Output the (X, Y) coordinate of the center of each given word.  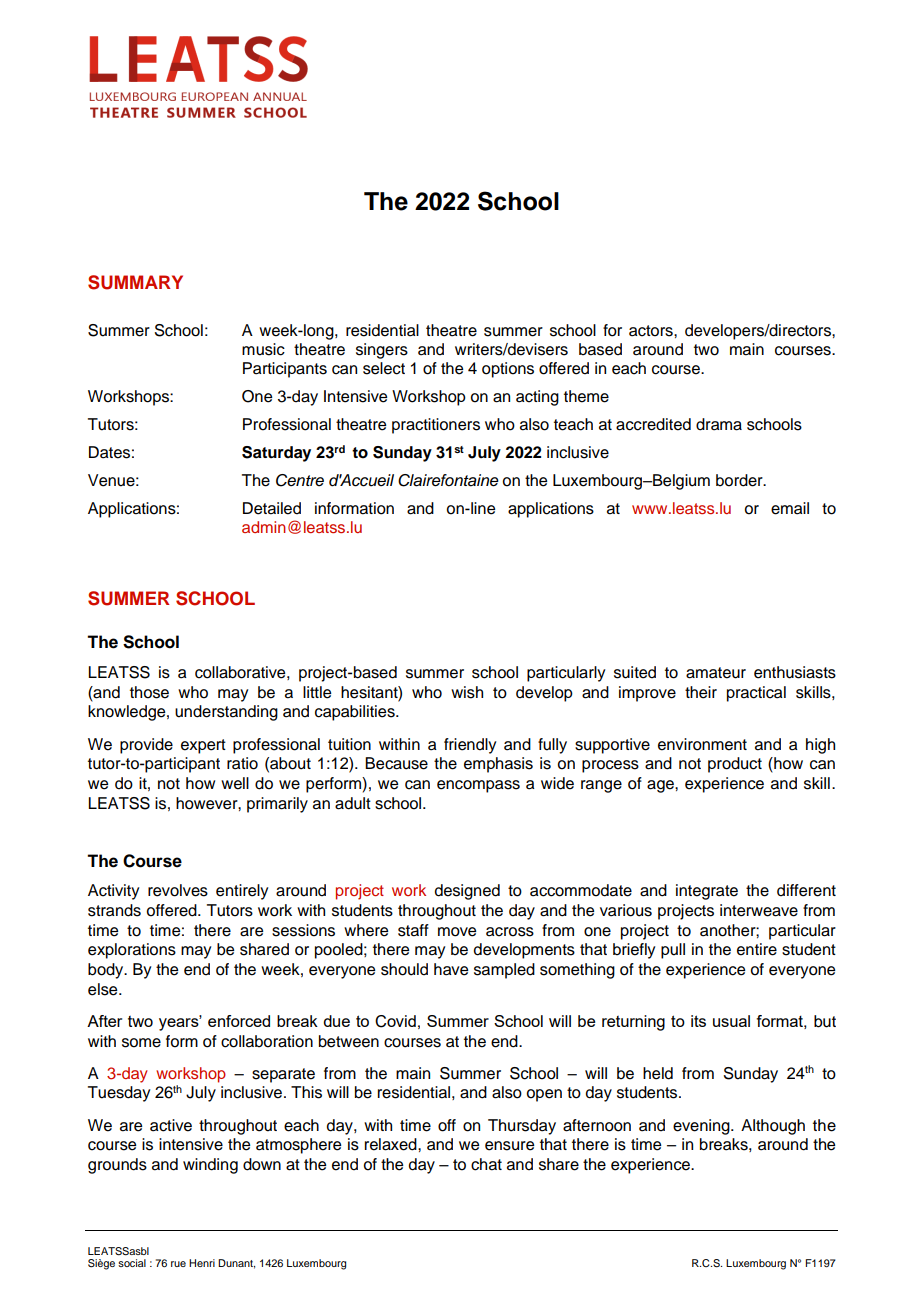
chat (486, 1164)
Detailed (272, 508)
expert (203, 746)
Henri (202, 1263)
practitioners (436, 426)
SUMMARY (135, 282)
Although (773, 1127)
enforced (239, 1021)
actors (652, 331)
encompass (478, 786)
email (790, 508)
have (451, 969)
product (735, 765)
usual (731, 1021)
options (508, 370)
